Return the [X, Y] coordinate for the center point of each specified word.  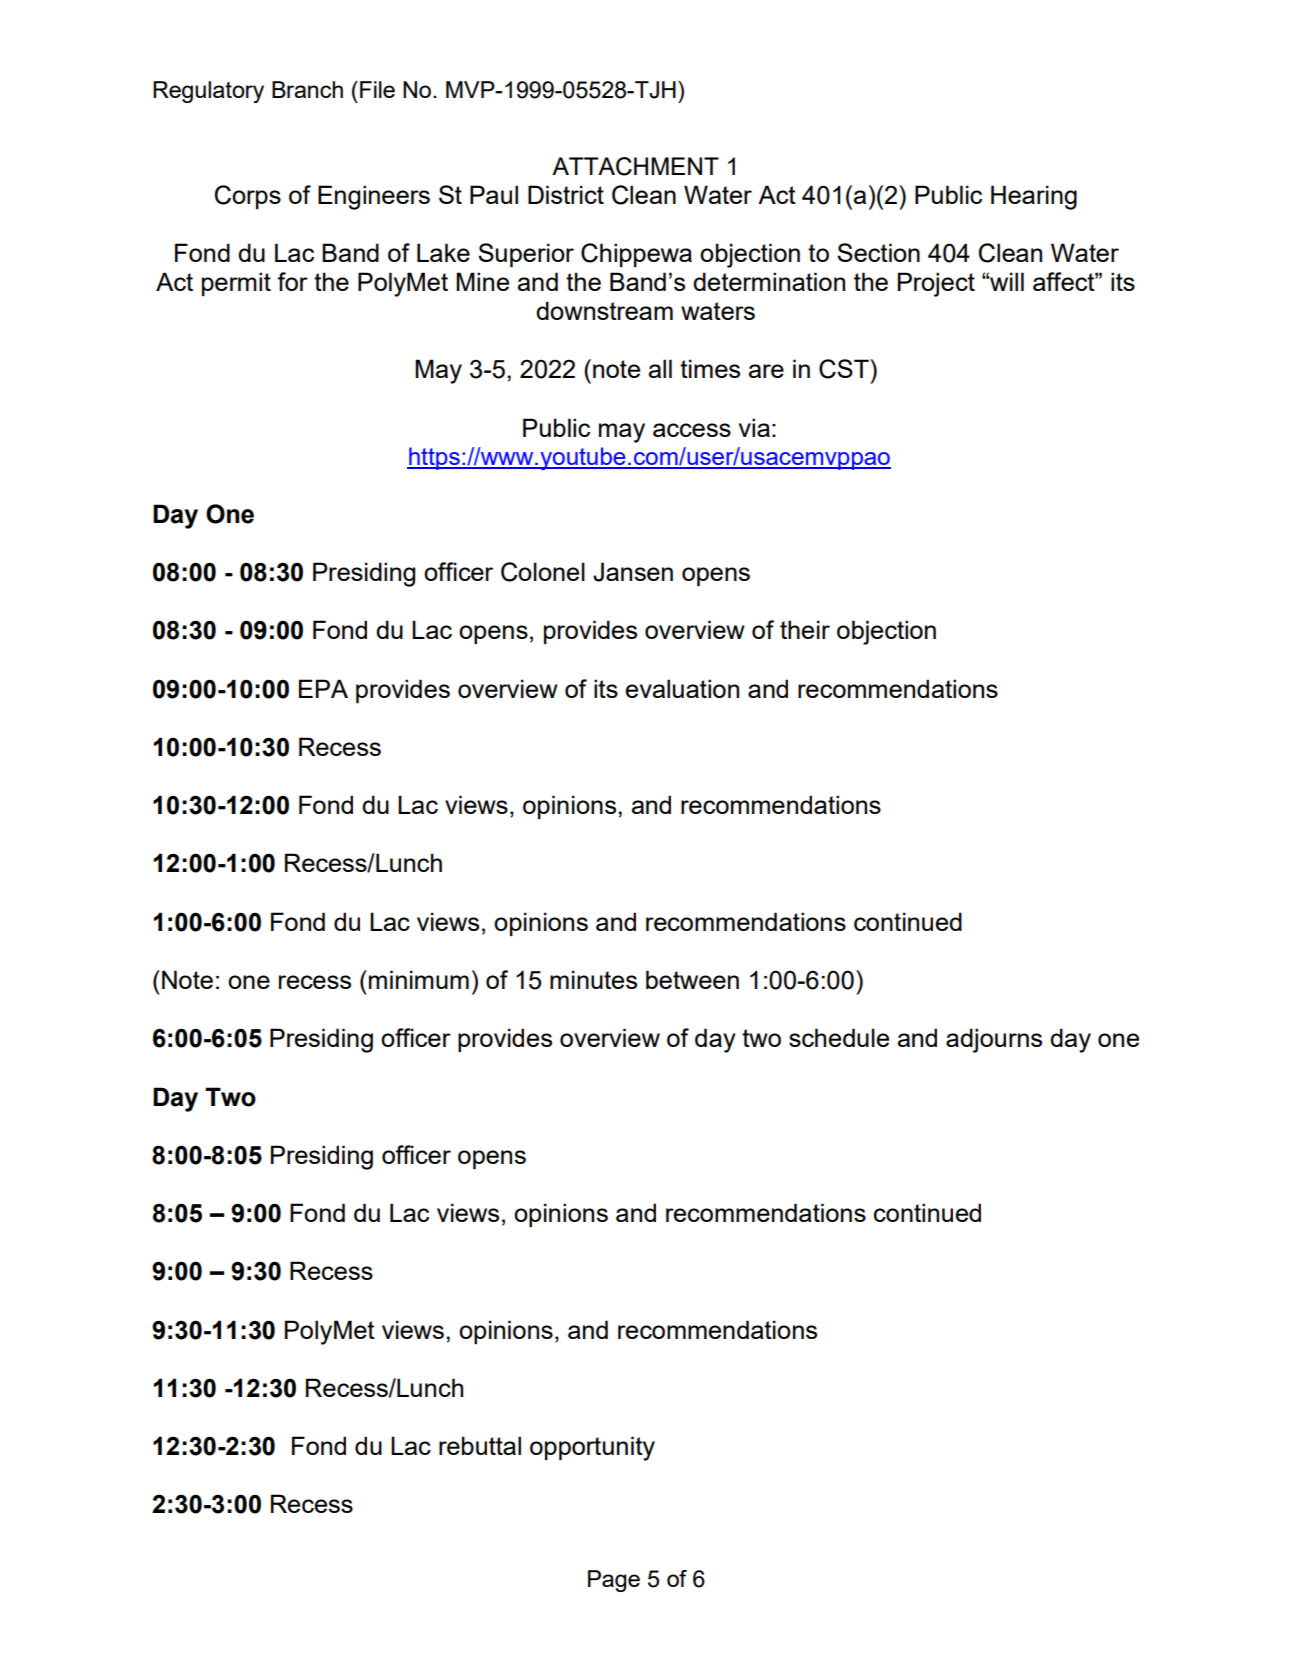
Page [614, 1581]
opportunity [592, 1448]
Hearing [1034, 197]
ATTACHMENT [635, 166]
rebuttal [480, 1445]
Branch [307, 89]
